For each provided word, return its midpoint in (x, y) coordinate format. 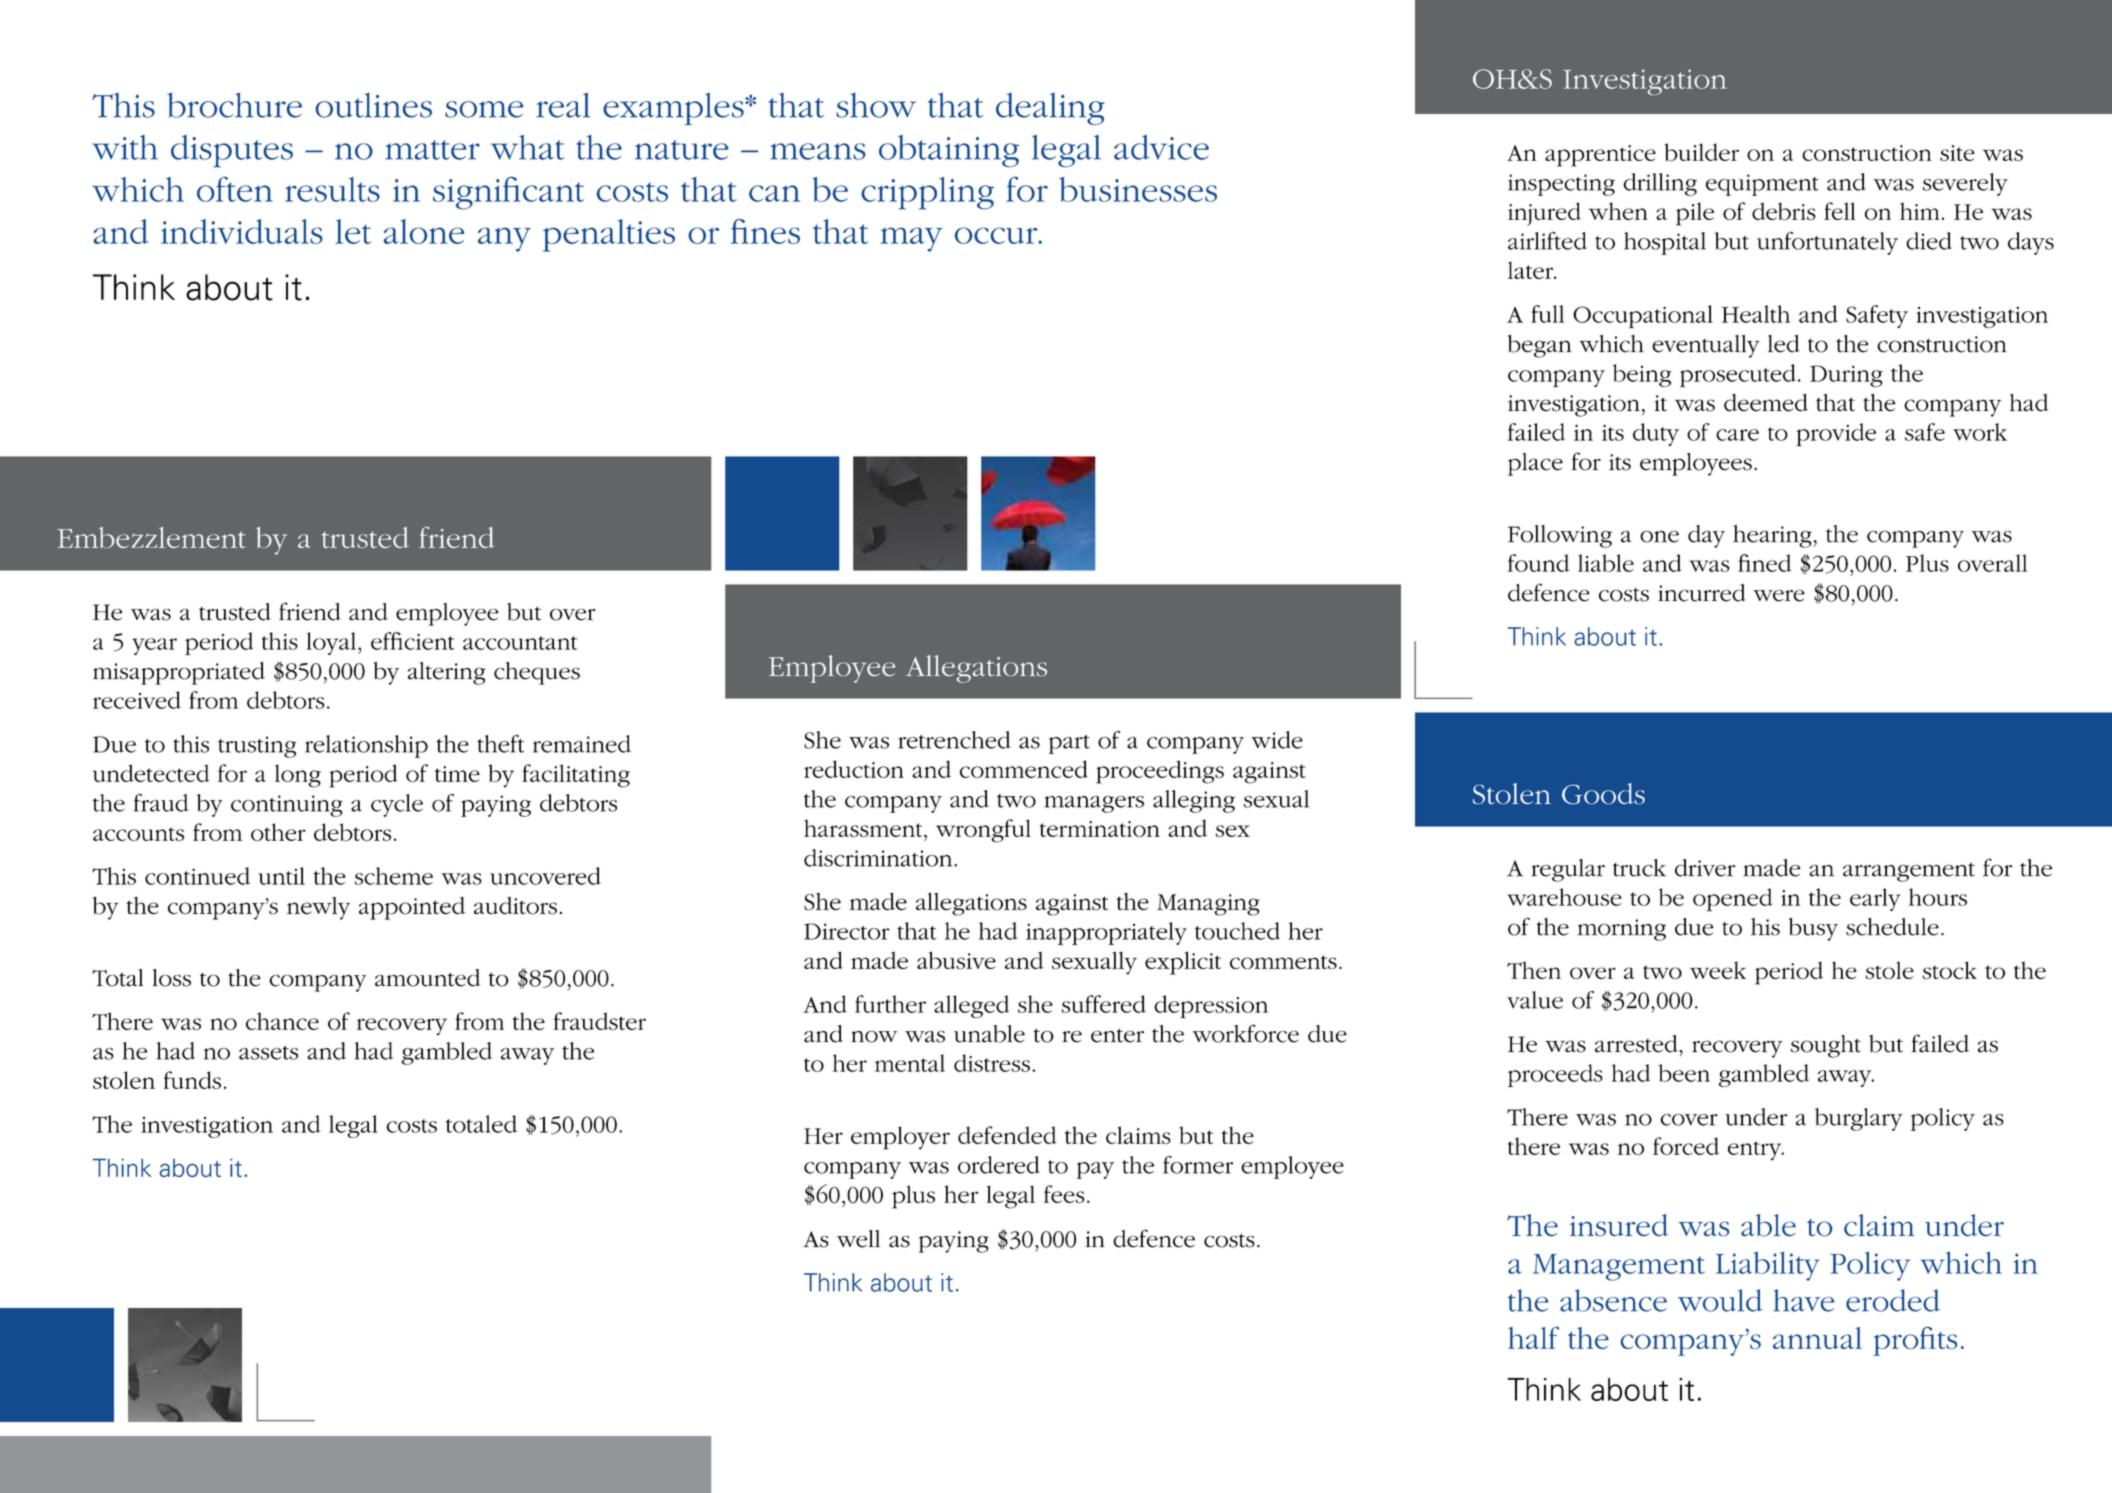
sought (1826, 1046)
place (1535, 464)
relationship (366, 746)
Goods (1603, 794)
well (858, 1239)
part (1069, 744)
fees (1064, 1194)
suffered (1104, 1004)
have (1803, 1300)
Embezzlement (152, 537)
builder (1701, 152)
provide (1836, 434)
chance (282, 1021)
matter (433, 150)
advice (1161, 147)
